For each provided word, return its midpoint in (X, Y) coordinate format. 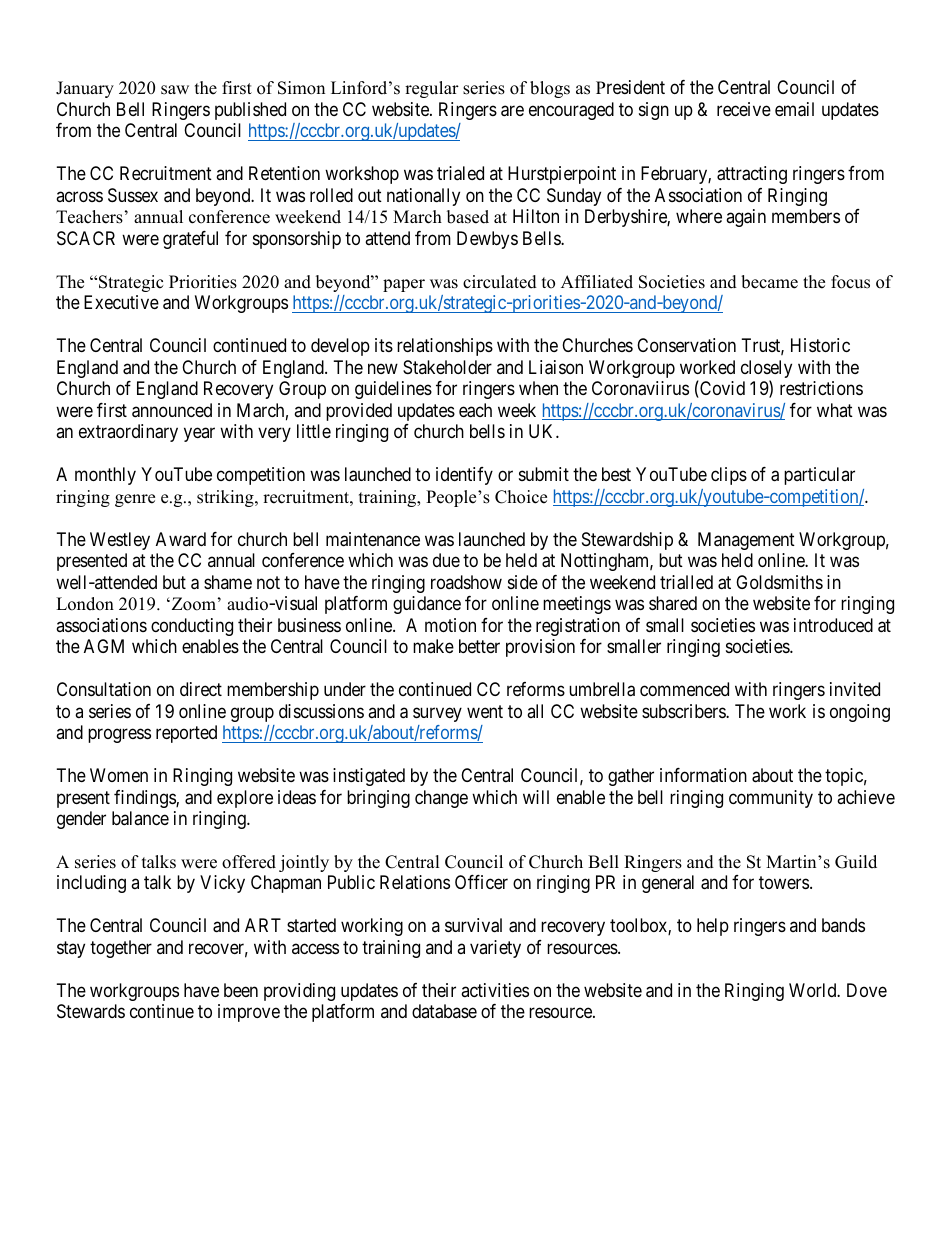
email (794, 109)
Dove (867, 990)
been (241, 990)
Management (746, 541)
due (446, 560)
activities (495, 990)
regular (432, 89)
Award (181, 539)
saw (175, 90)
